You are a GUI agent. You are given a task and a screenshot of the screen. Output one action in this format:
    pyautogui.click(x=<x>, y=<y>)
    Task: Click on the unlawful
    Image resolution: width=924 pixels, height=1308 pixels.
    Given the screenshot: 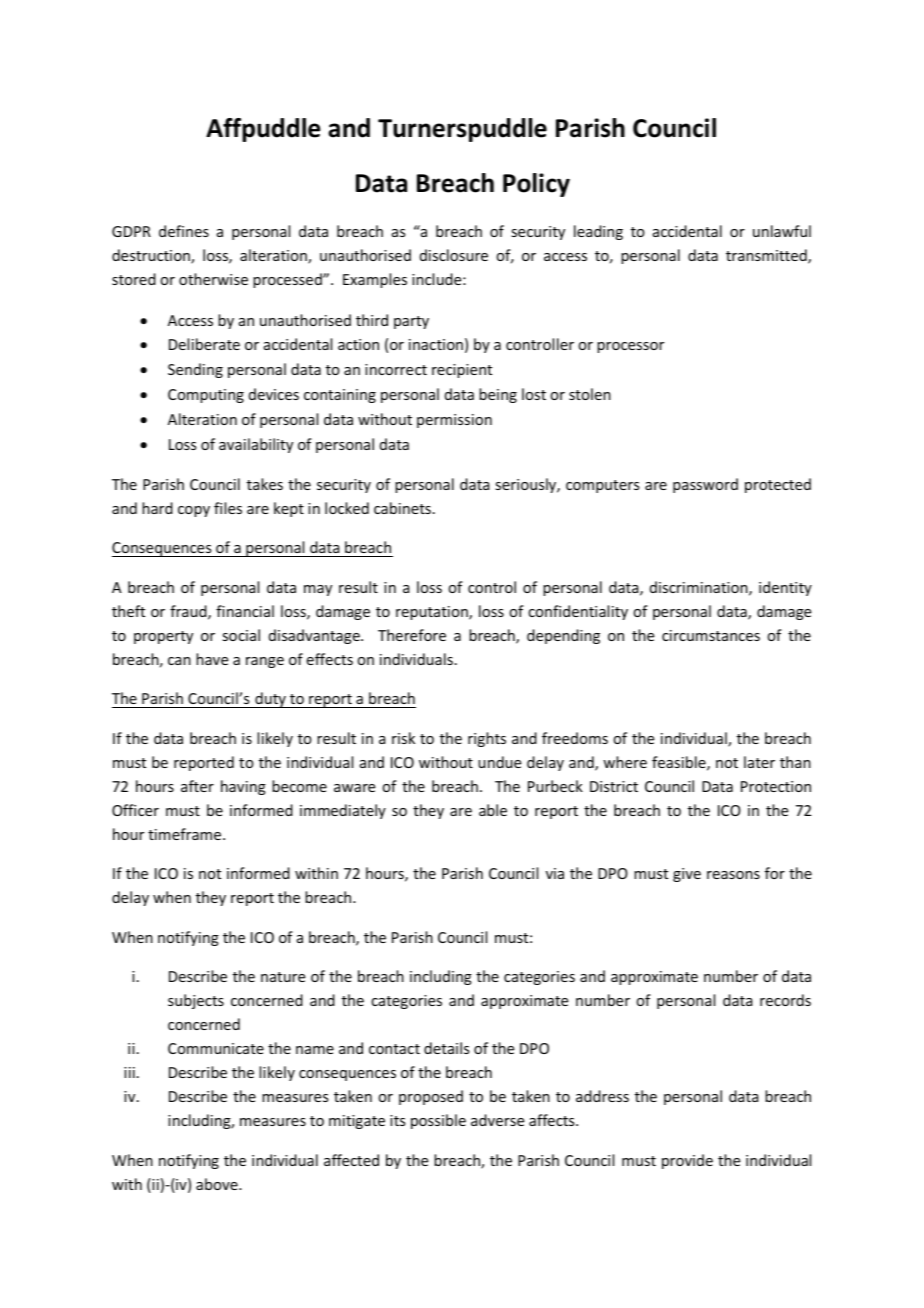 What is the action you would take?
    pyautogui.click(x=782, y=231)
